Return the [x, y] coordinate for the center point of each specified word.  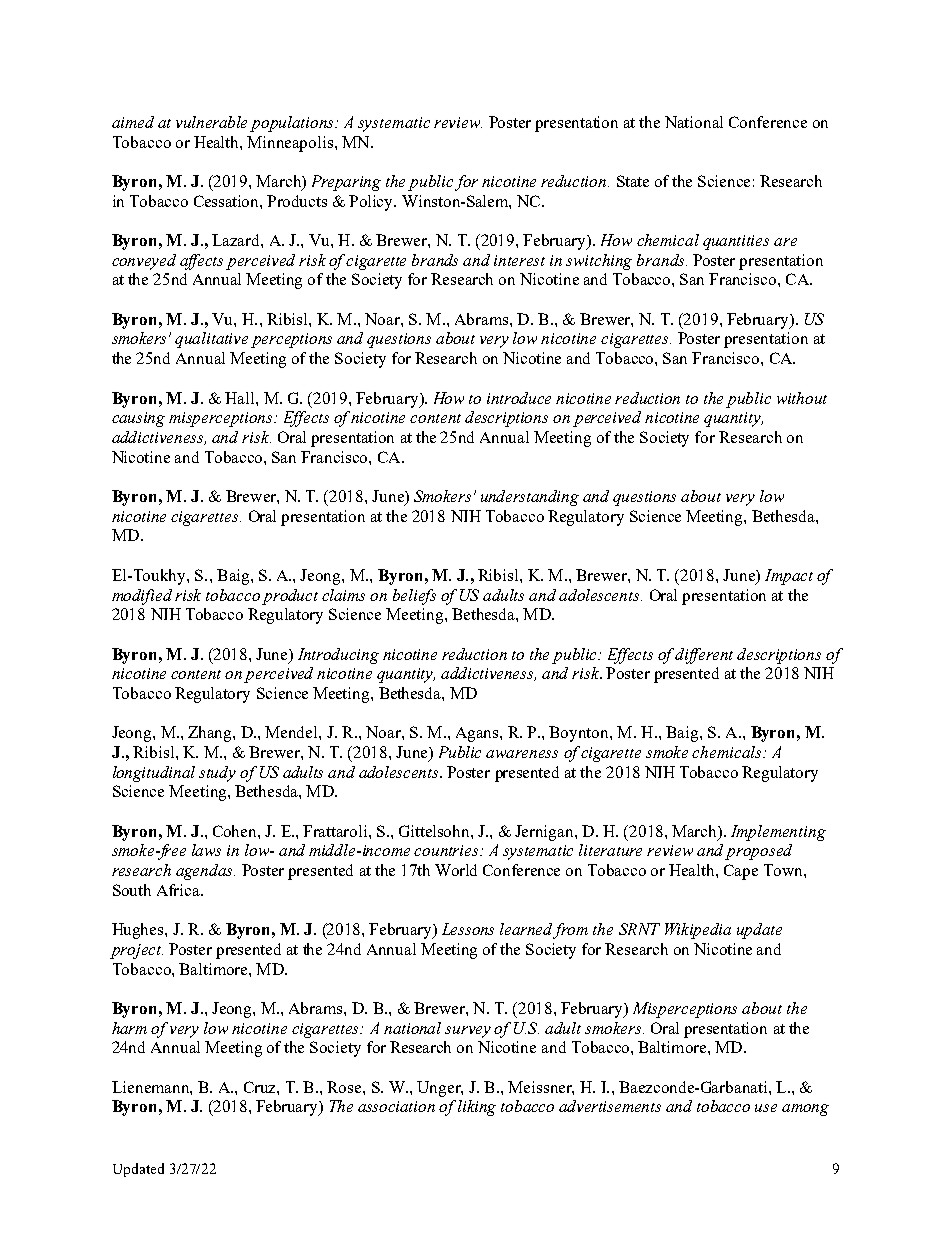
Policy [372, 203]
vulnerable [211, 122]
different [704, 656]
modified [142, 597]
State [633, 181]
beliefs [414, 597]
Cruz [261, 1087]
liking [477, 1108]
